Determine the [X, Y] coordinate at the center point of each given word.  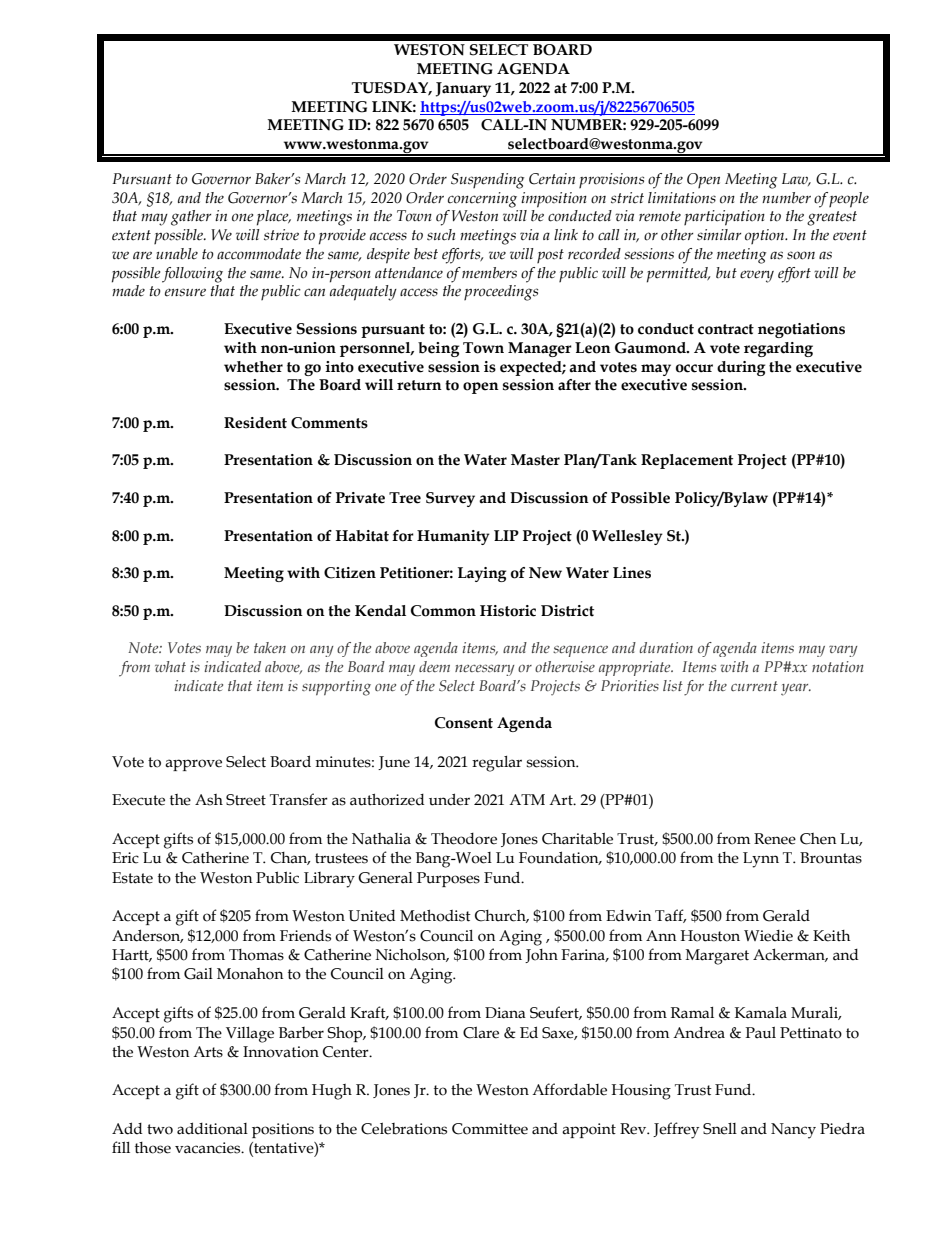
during [741, 368]
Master [535, 460]
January [463, 89]
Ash [209, 800]
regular [497, 764]
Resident [255, 423]
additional [212, 1128]
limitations [682, 198]
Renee [775, 839]
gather [191, 218]
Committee [490, 1129]
